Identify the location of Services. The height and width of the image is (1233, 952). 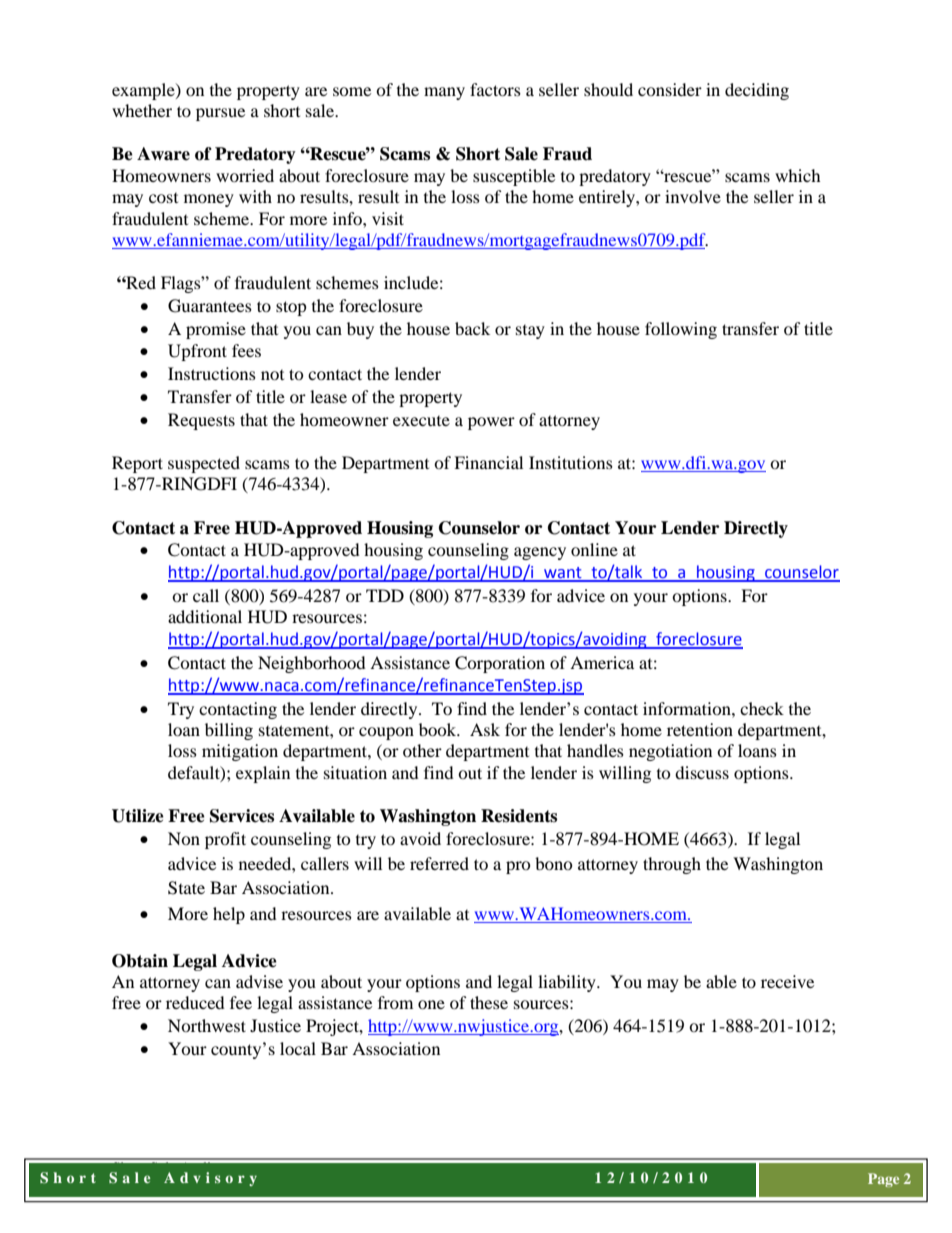
(242, 816).
